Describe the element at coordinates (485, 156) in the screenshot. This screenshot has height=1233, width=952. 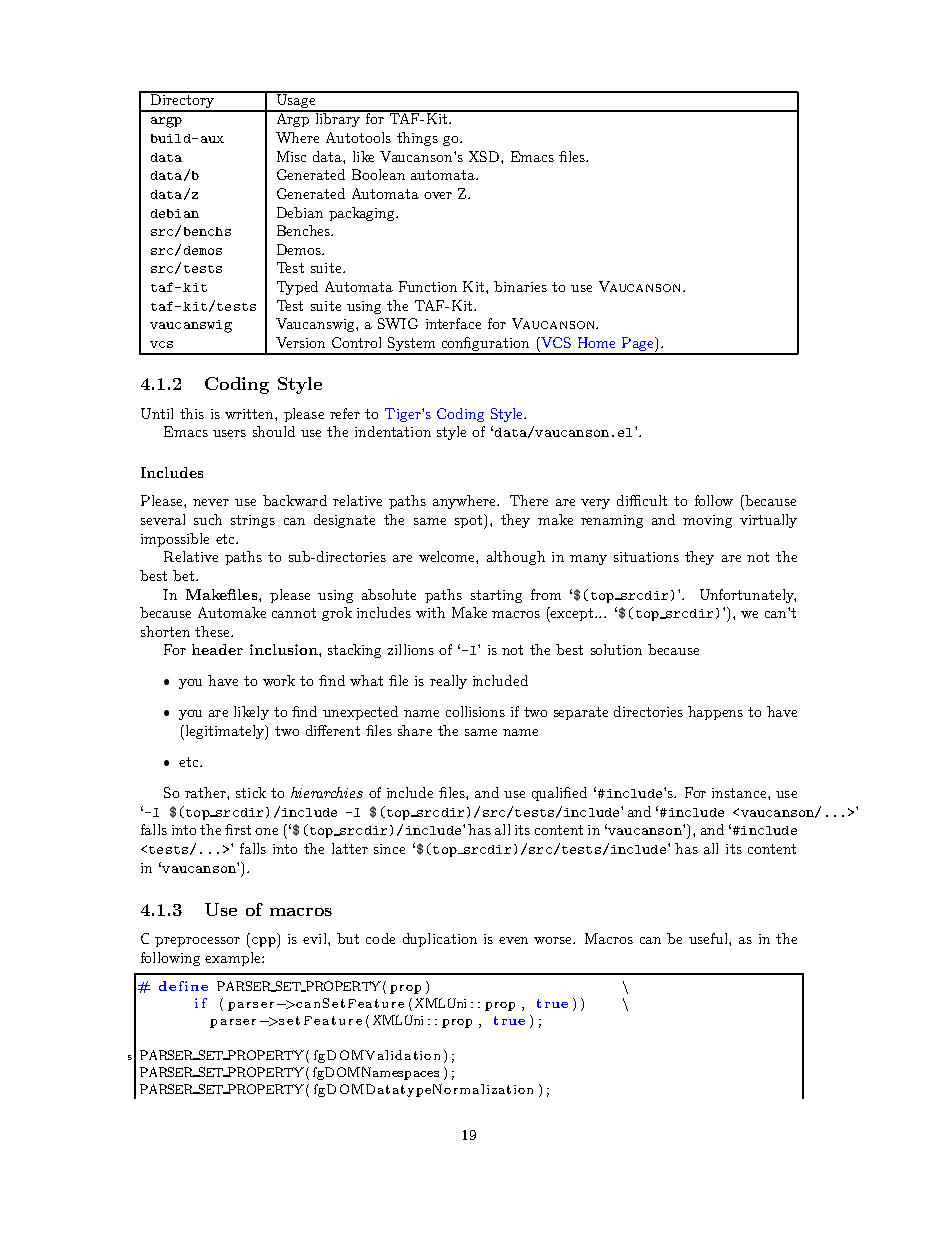
I see `XSD` at that location.
